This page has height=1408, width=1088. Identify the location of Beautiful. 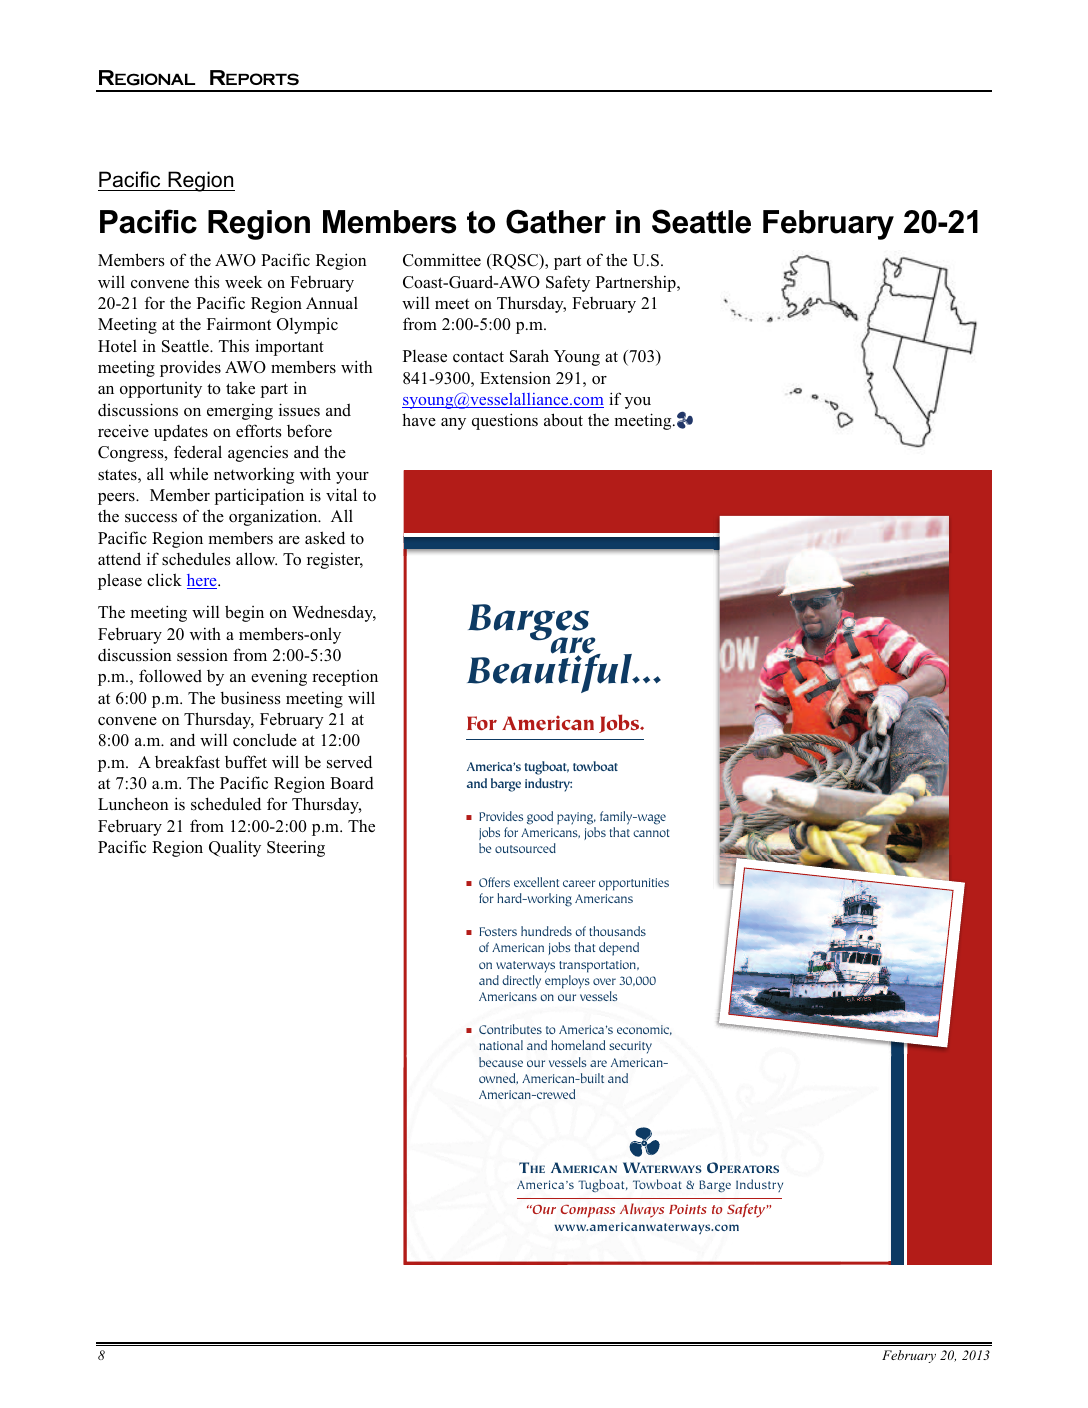
(550, 672).
